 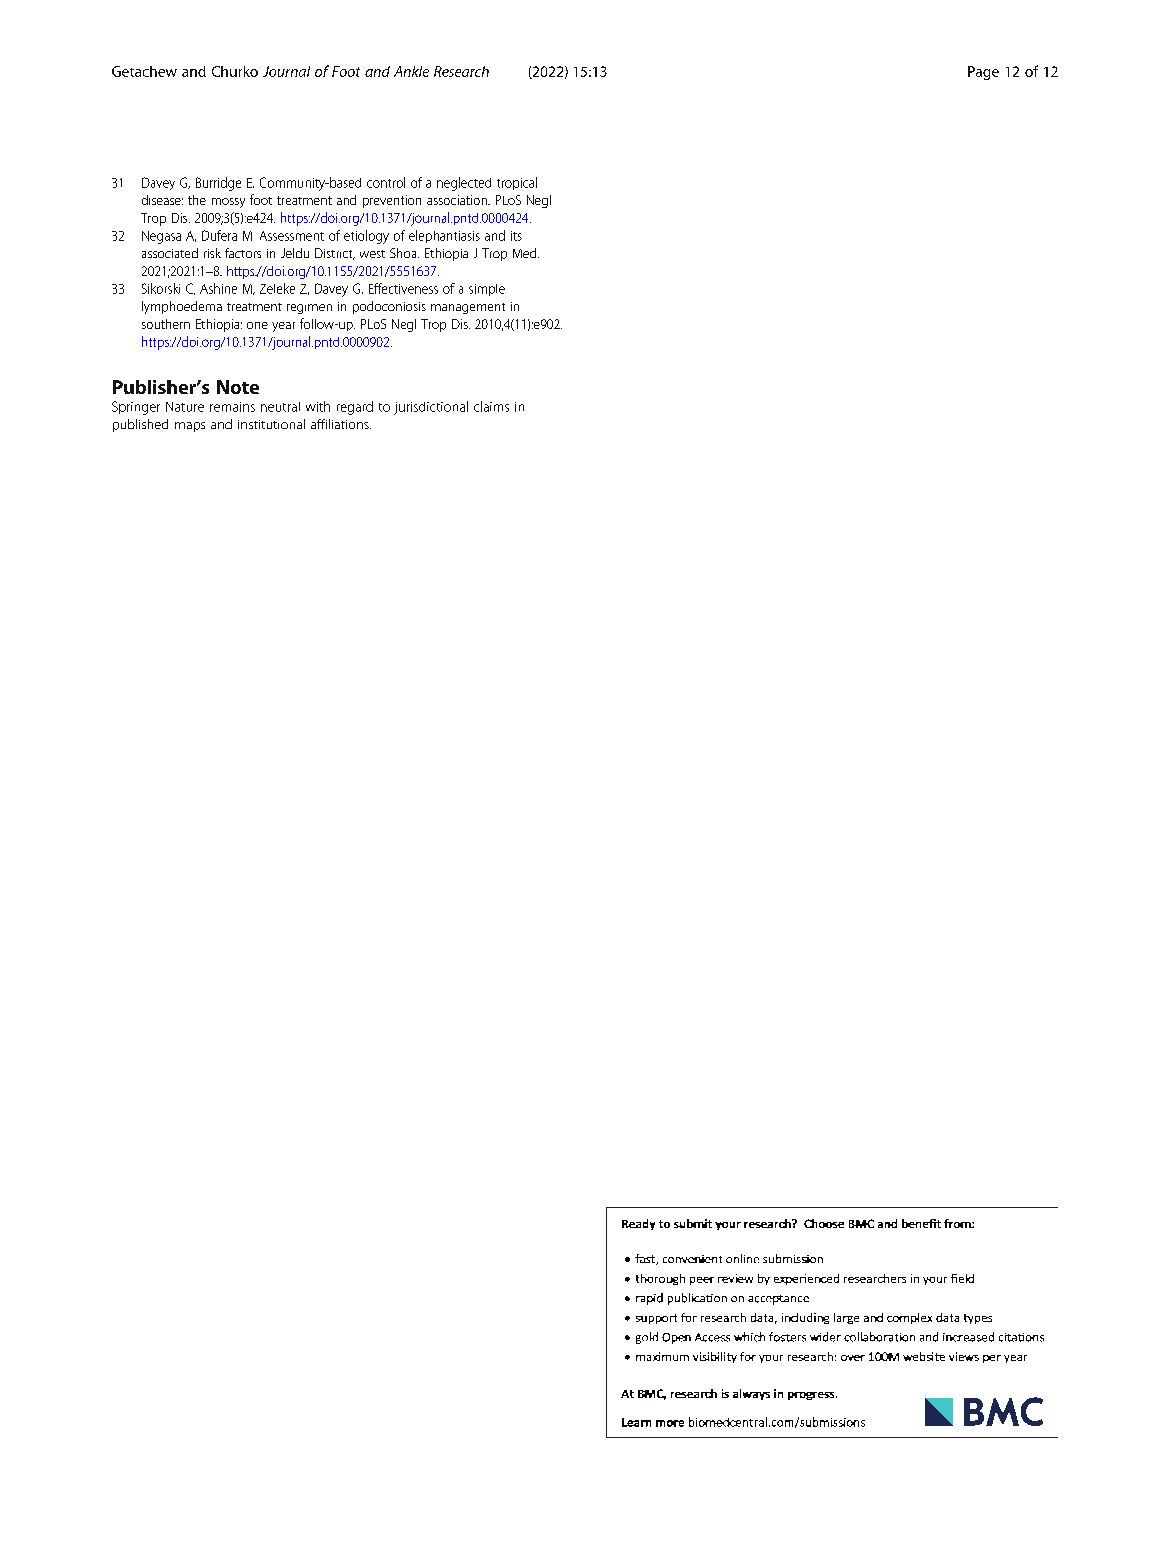 What do you see at coordinates (491, 406) in the screenshot?
I see `claims` at bounding box center [491, 406].
